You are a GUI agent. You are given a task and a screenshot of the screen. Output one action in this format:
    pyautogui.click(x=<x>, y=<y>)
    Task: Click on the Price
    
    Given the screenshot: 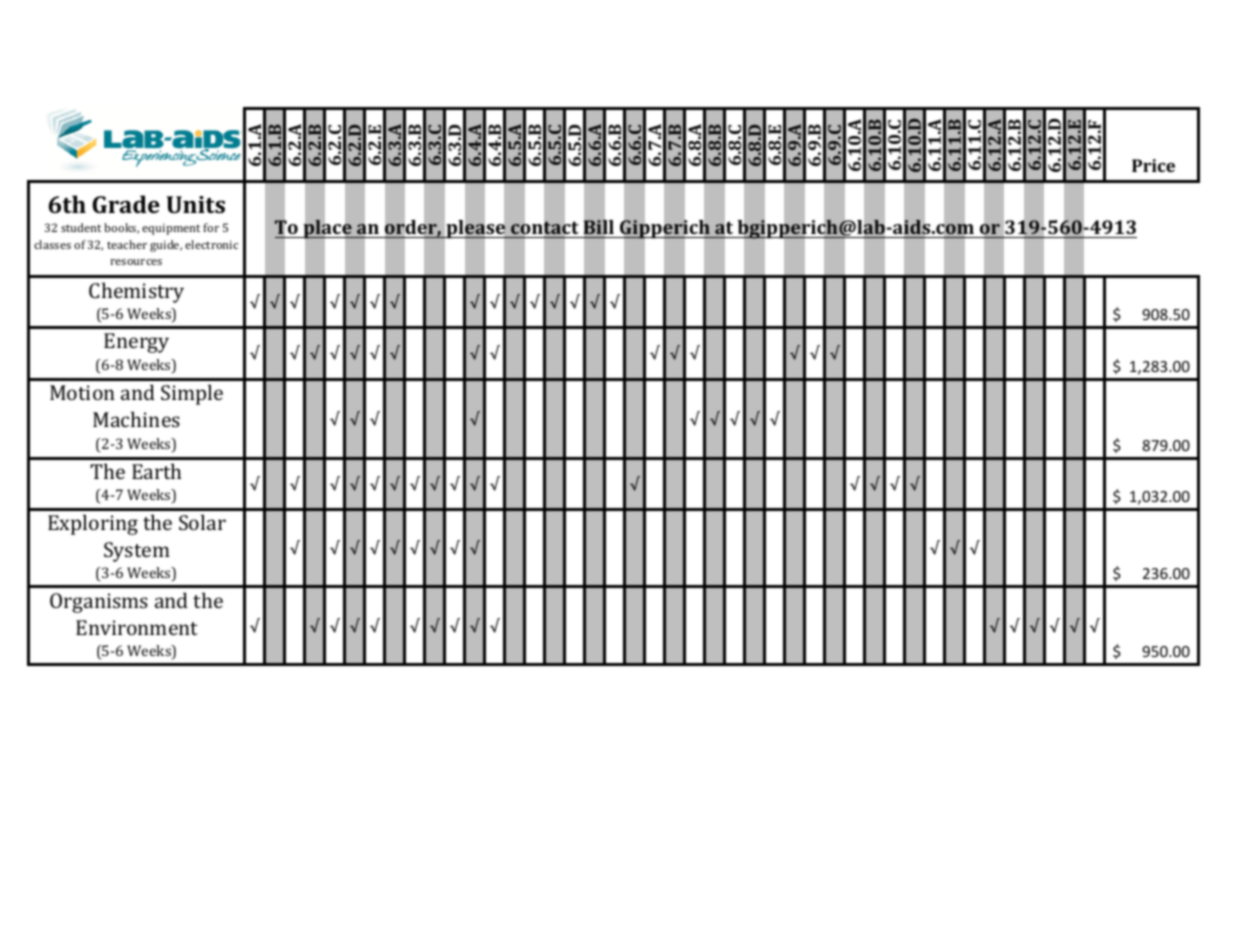 What is the action you would take?
    pyautogui.click(x=1153, y=165)
